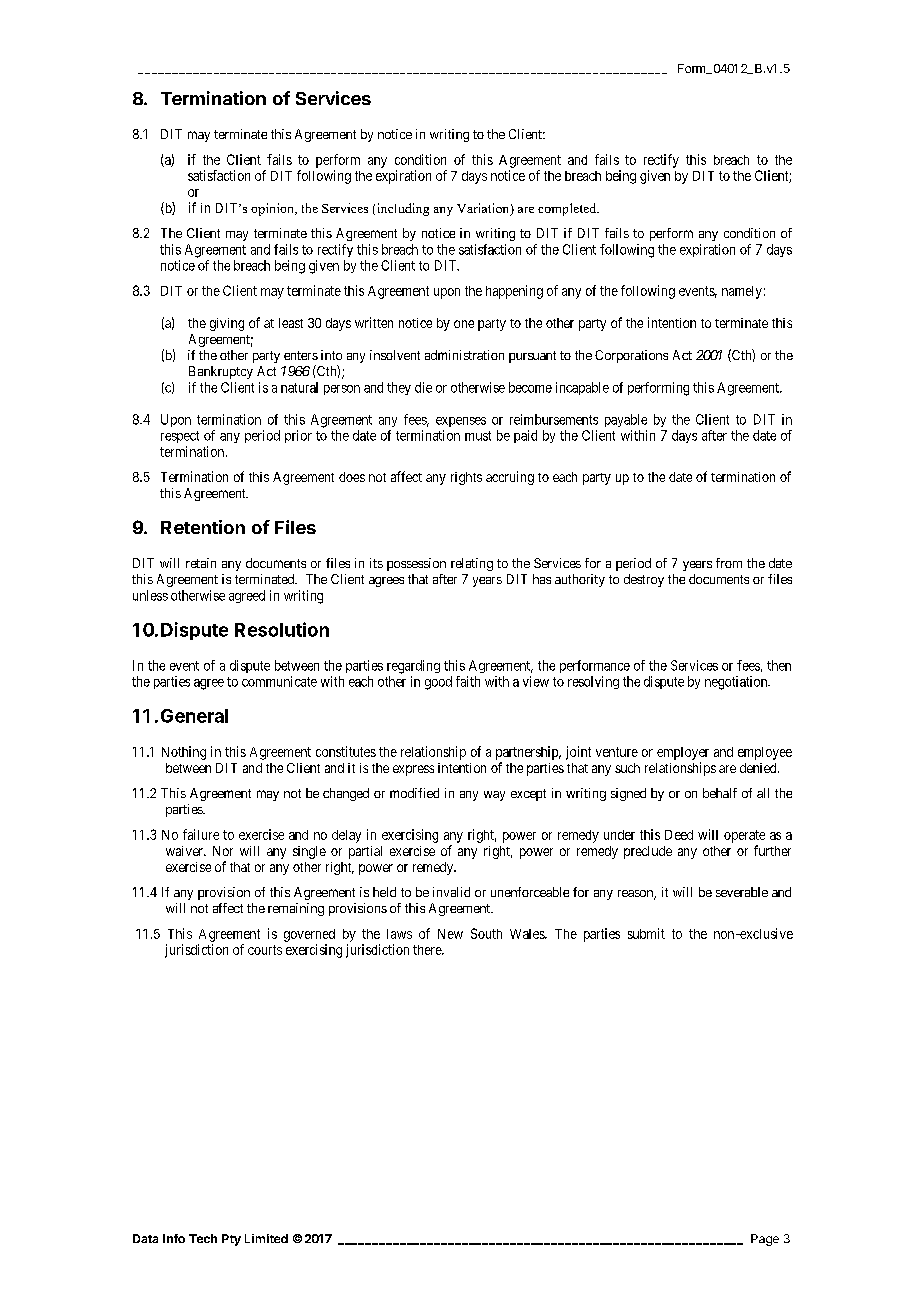  What do you see at coordinates (428, 950) in the document?
I see `there` at bounding box center [428, 950].
